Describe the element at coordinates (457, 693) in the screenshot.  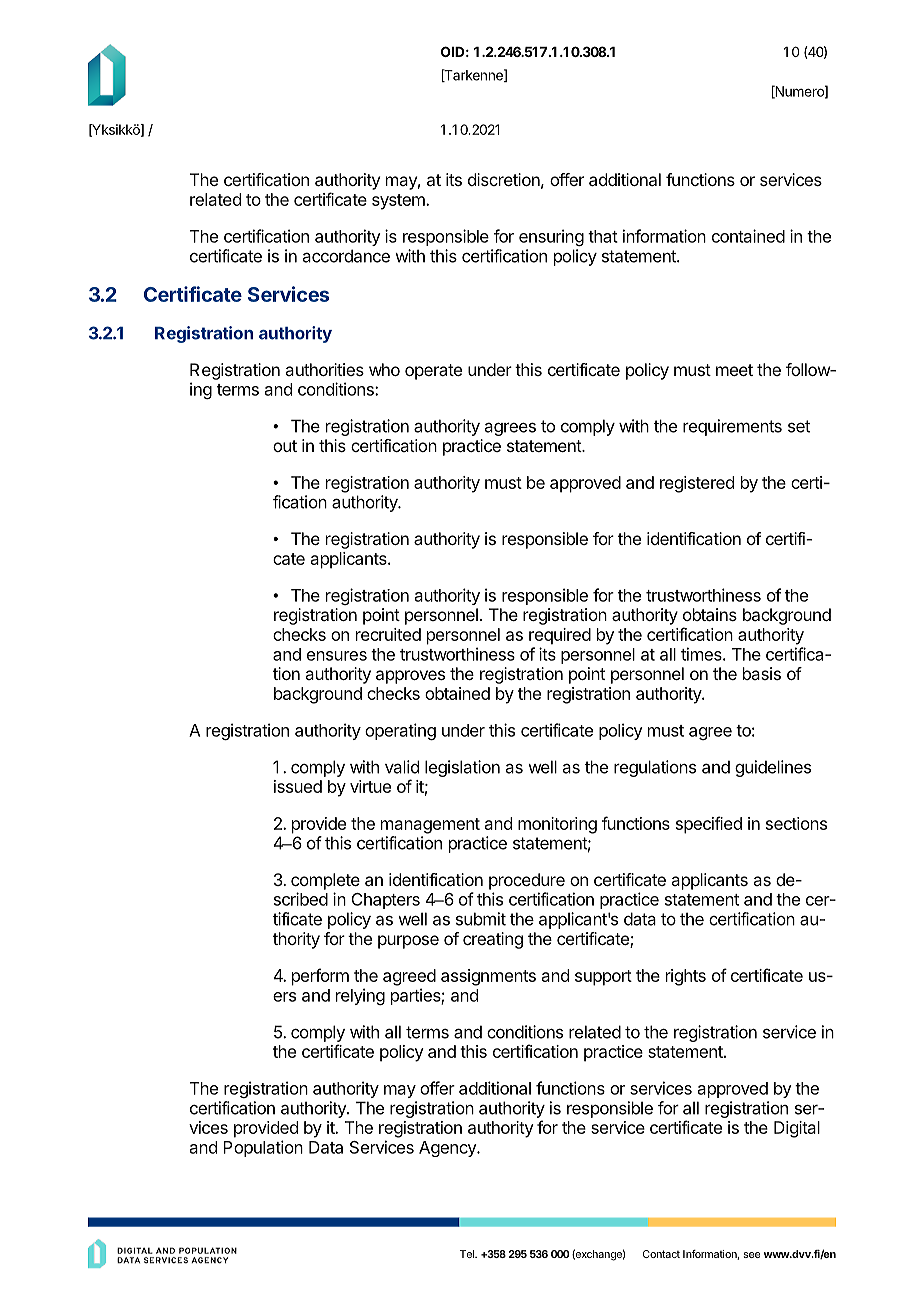
I see `obtained` at that location.
